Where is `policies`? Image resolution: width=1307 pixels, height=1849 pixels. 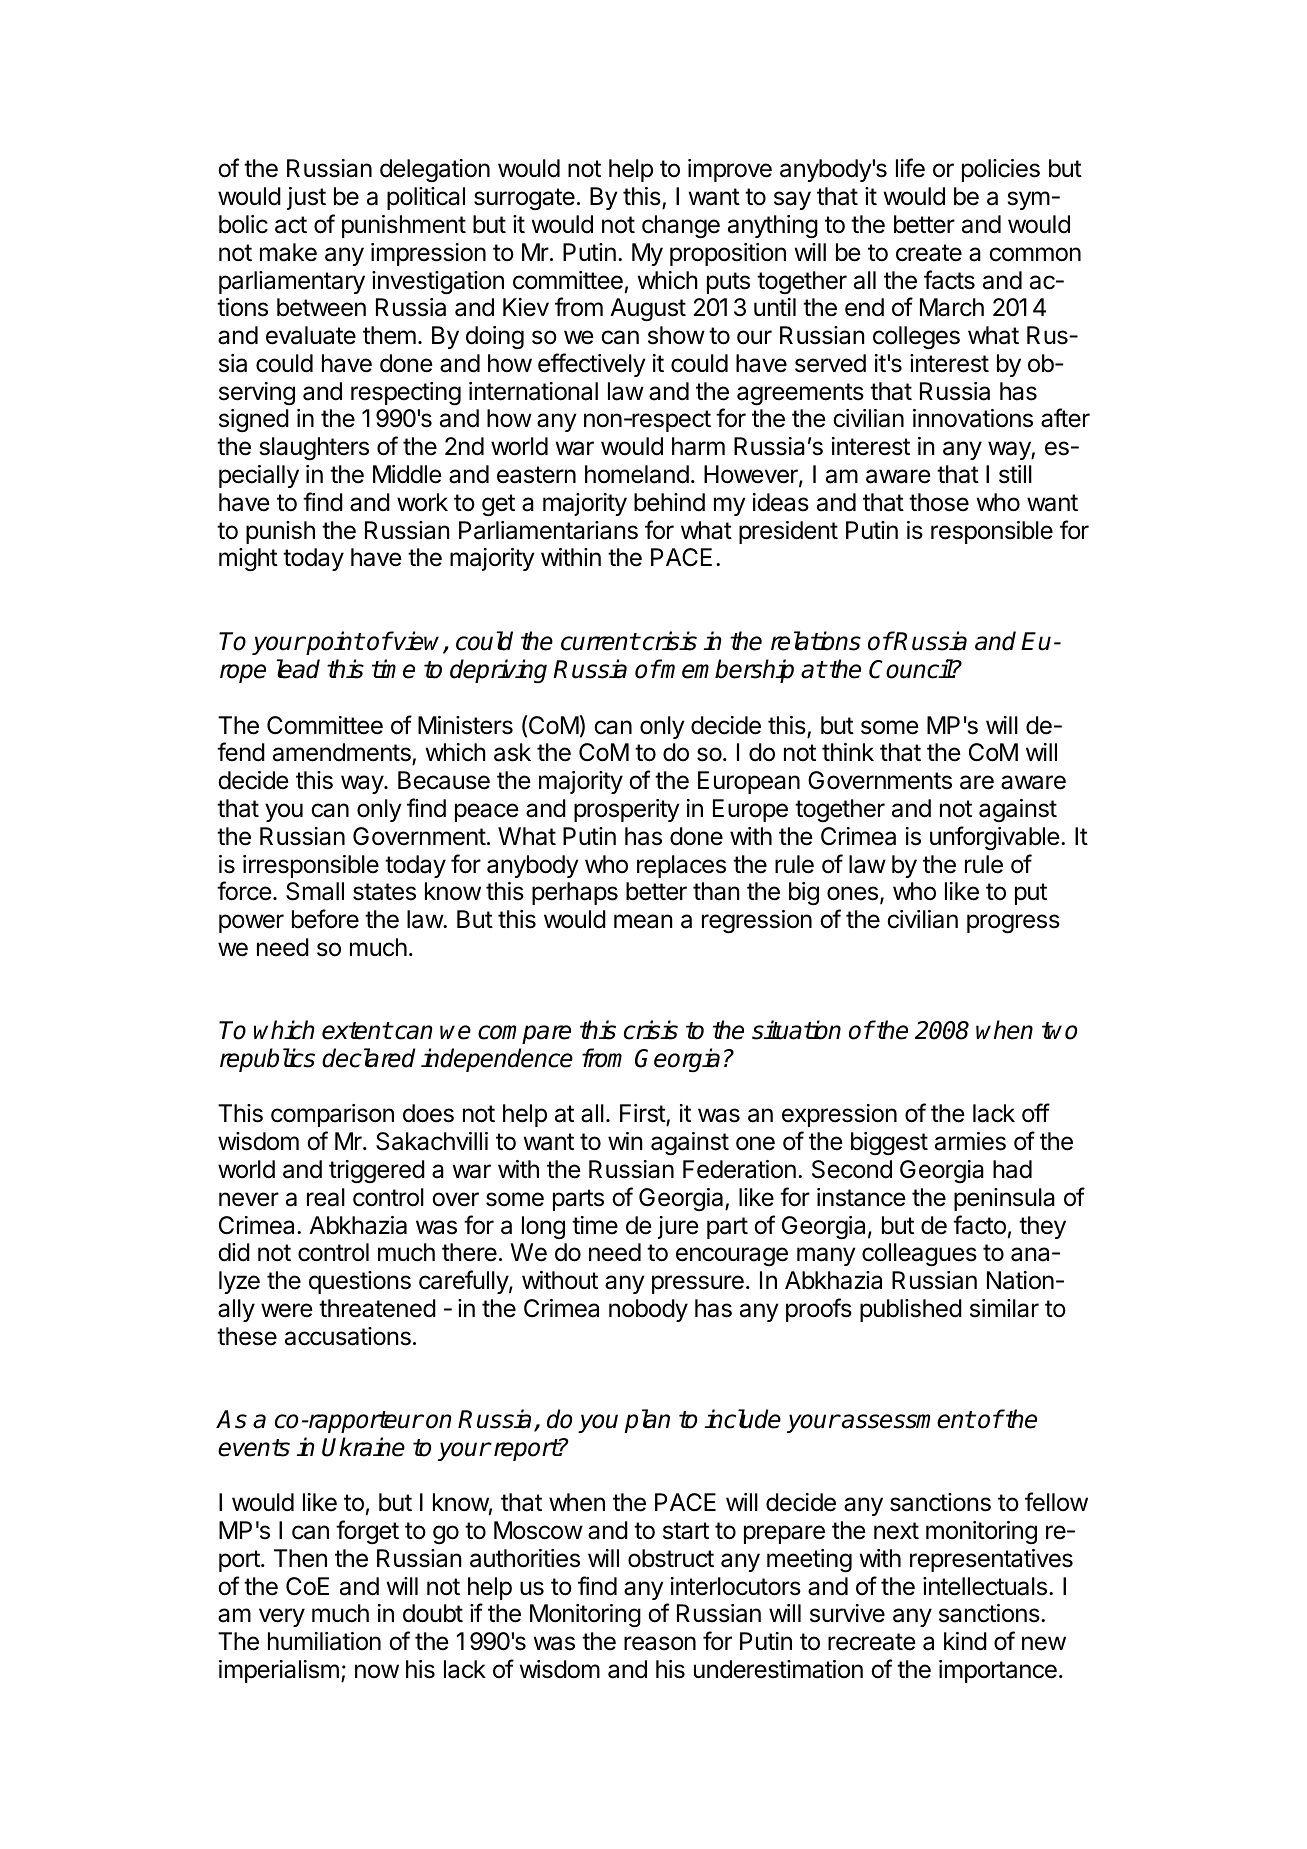
policies is located at coordinates (1001, 170).
